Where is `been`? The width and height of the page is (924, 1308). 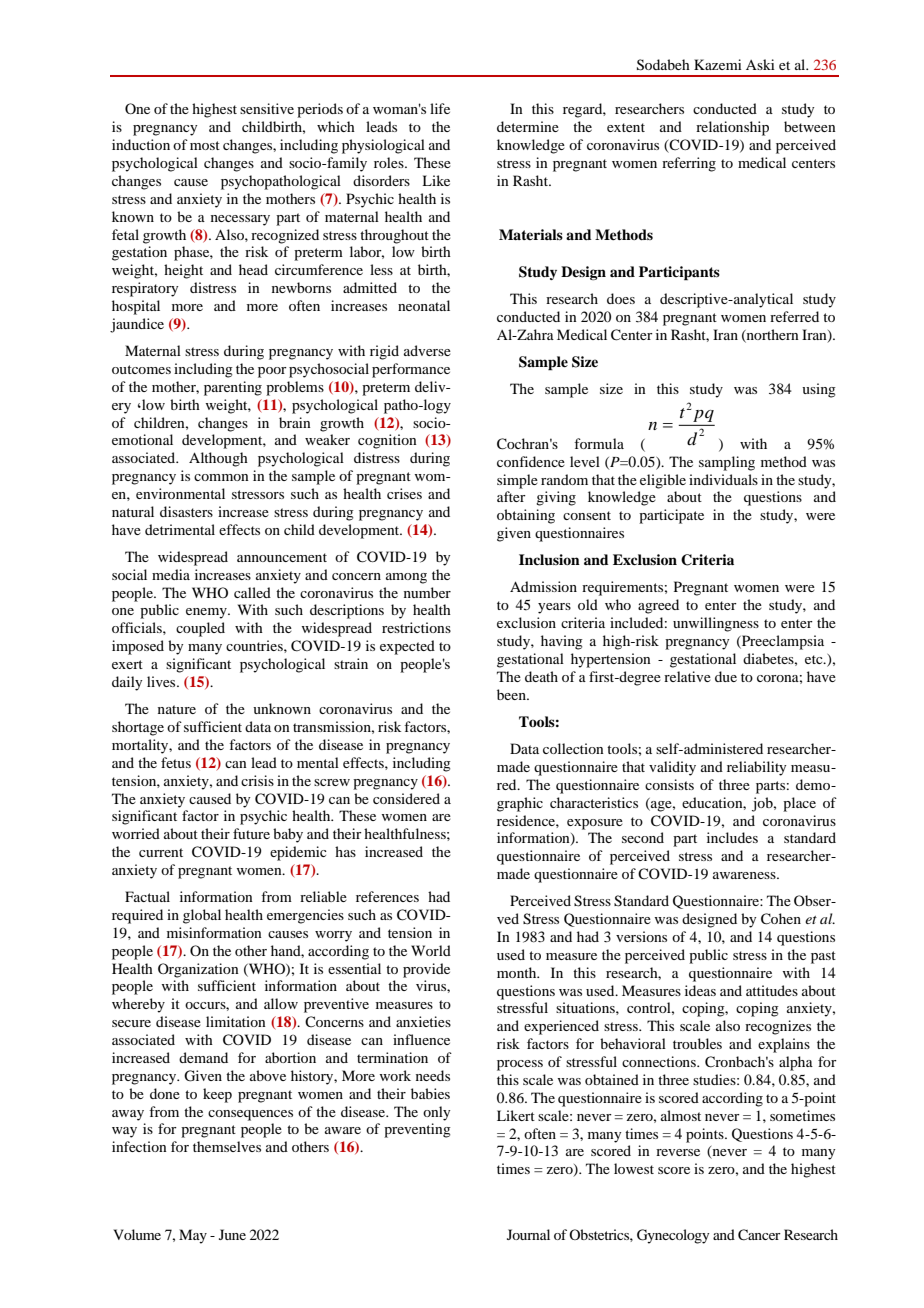 been is located at coordinates (512, 694).
